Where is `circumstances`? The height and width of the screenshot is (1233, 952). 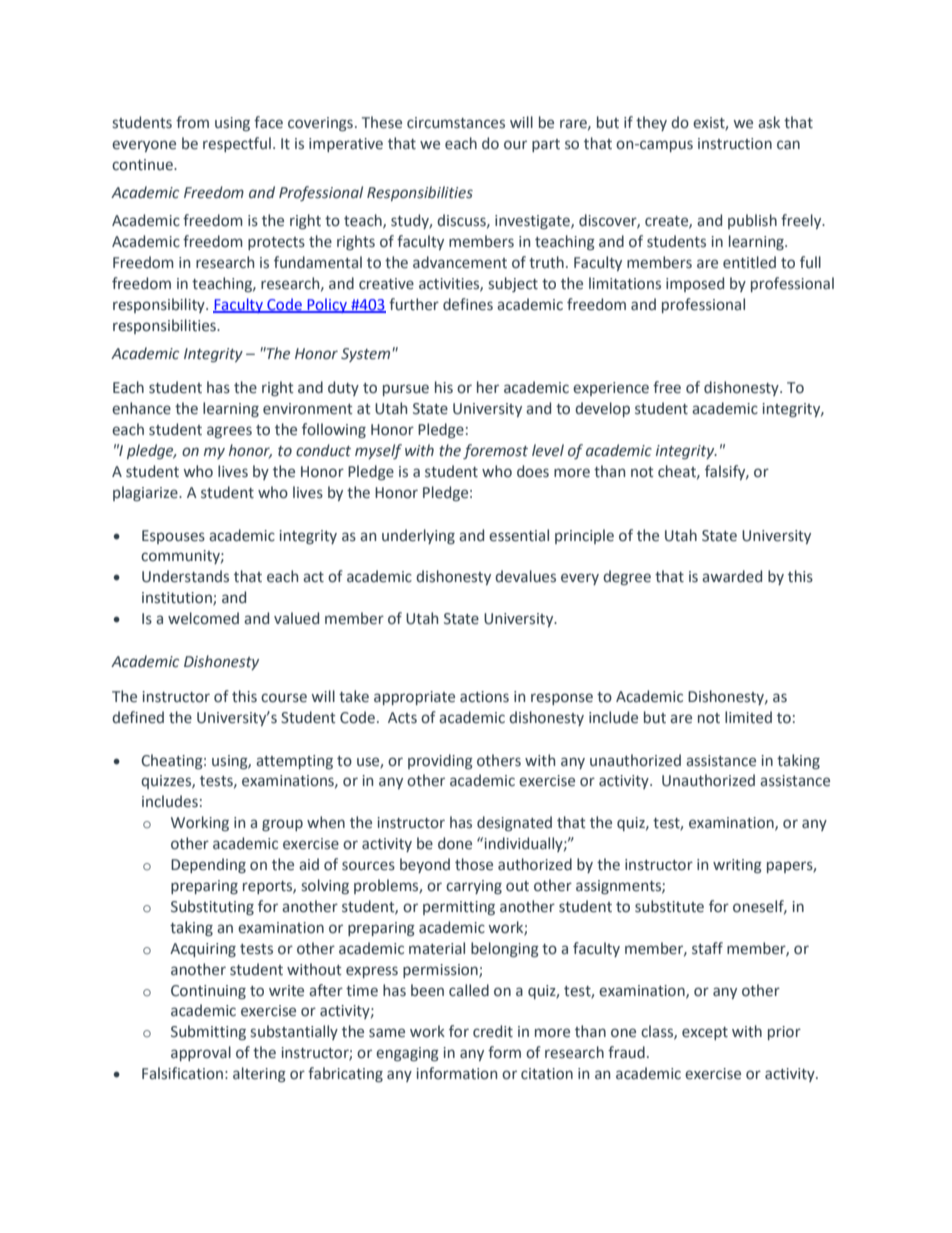 circumstances is located at coordinates (456, 123).
